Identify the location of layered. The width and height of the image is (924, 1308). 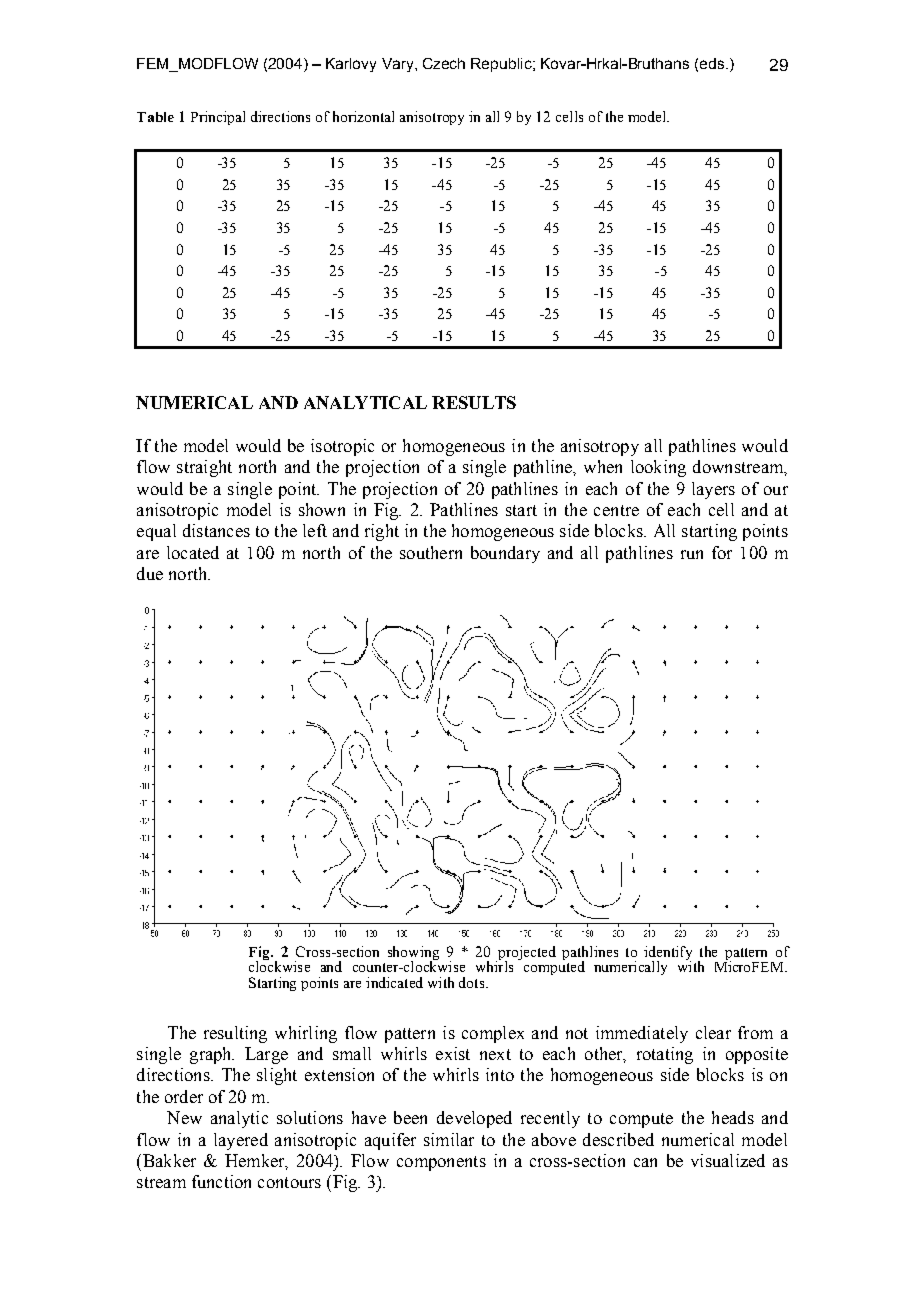
(241, 1141).
